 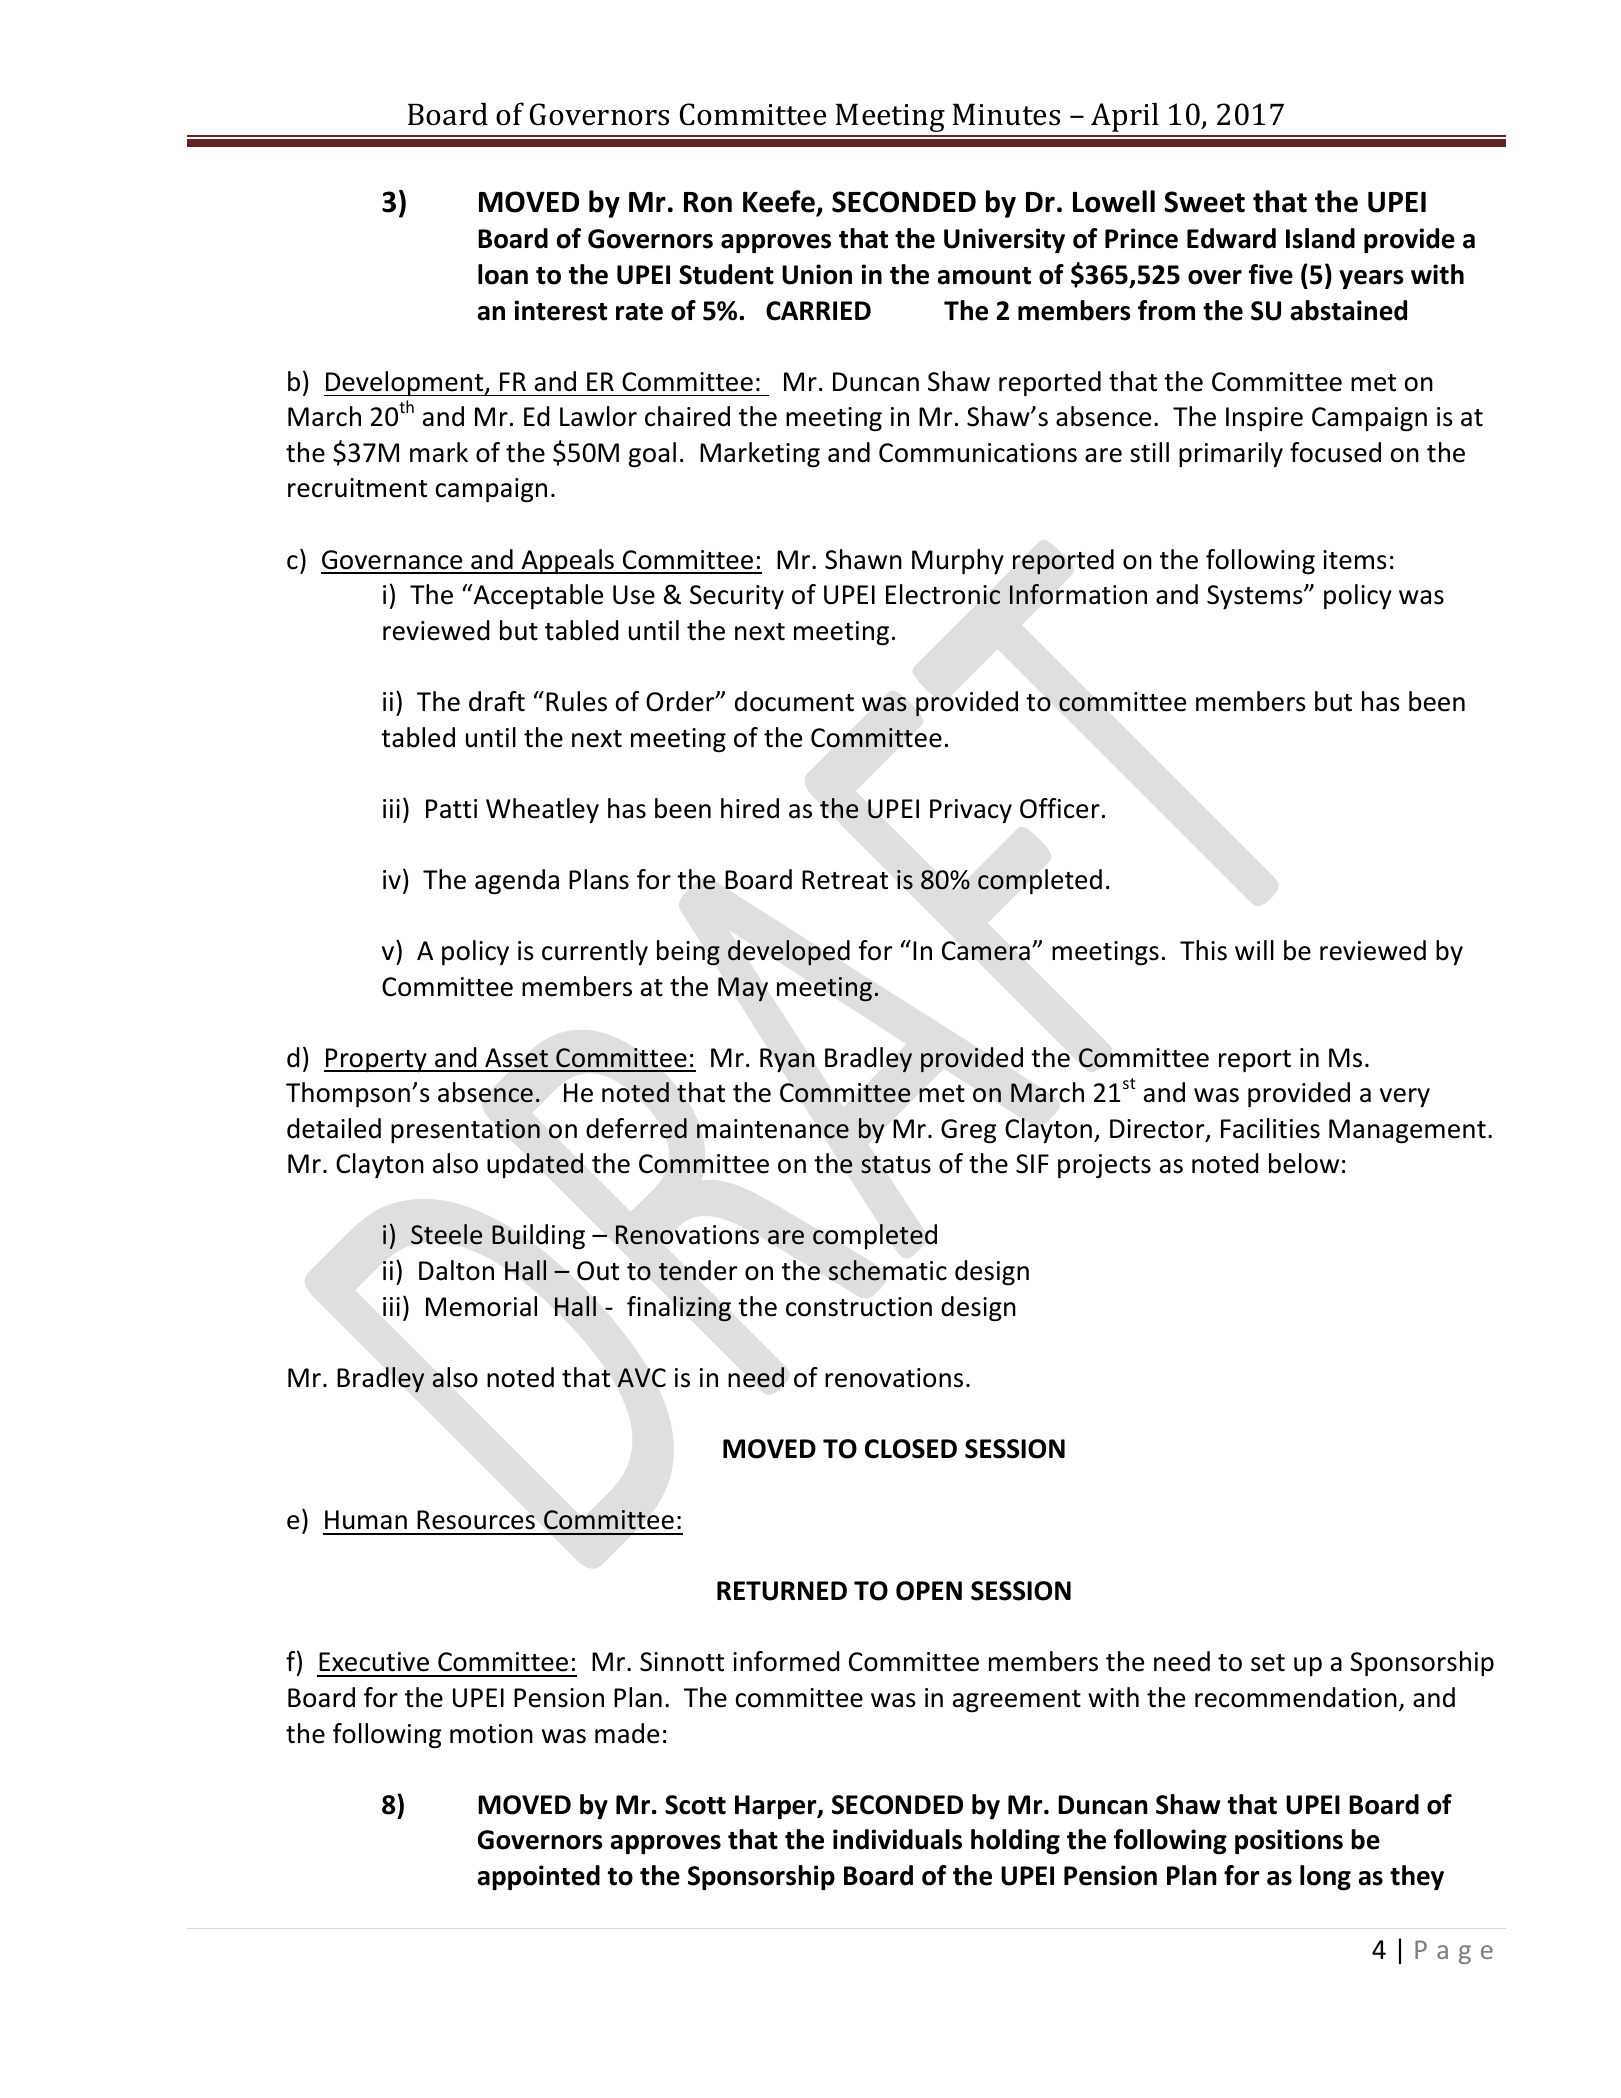 What do you see at coordinates (503, 274) in the image?
I see `loan` at bounding box center [503, 274].
